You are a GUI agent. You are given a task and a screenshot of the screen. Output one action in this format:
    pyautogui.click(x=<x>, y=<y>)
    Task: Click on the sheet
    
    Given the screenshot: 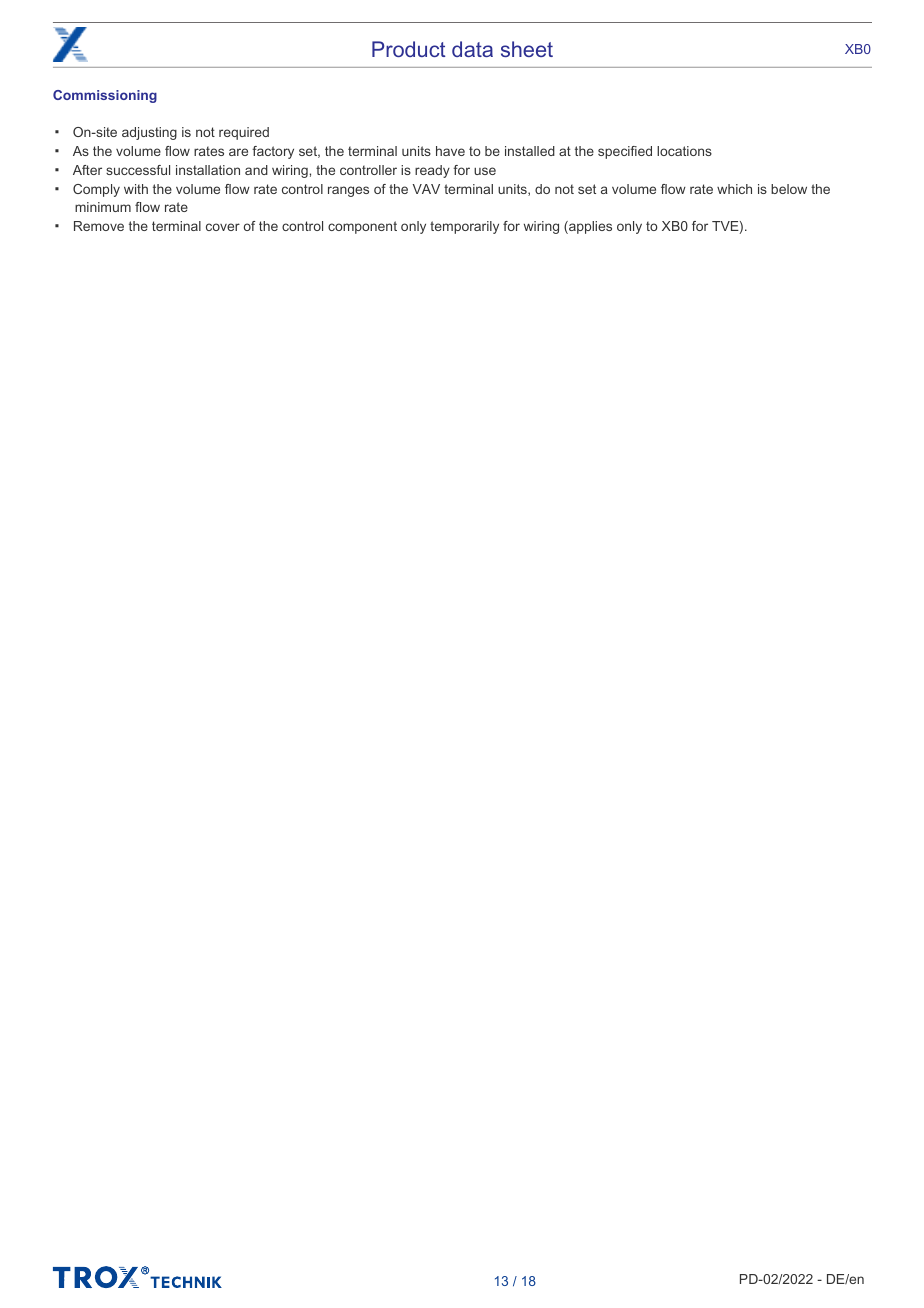 What is the action you would take?
    pyautogui.click(x=527, y=49)
